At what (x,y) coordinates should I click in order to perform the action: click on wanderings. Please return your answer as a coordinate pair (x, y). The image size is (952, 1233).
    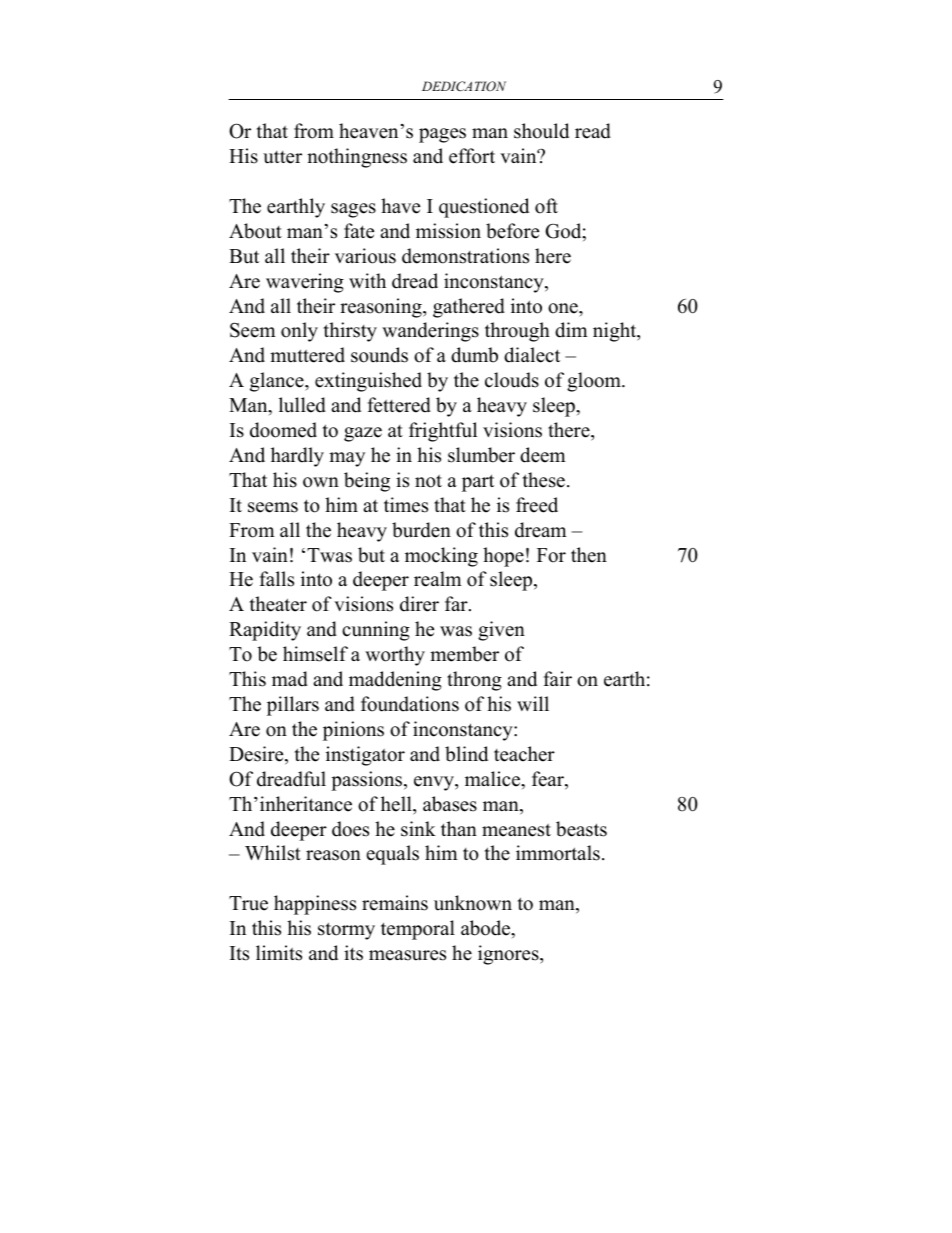
    Looking at the image, I should click on (430, 332).
